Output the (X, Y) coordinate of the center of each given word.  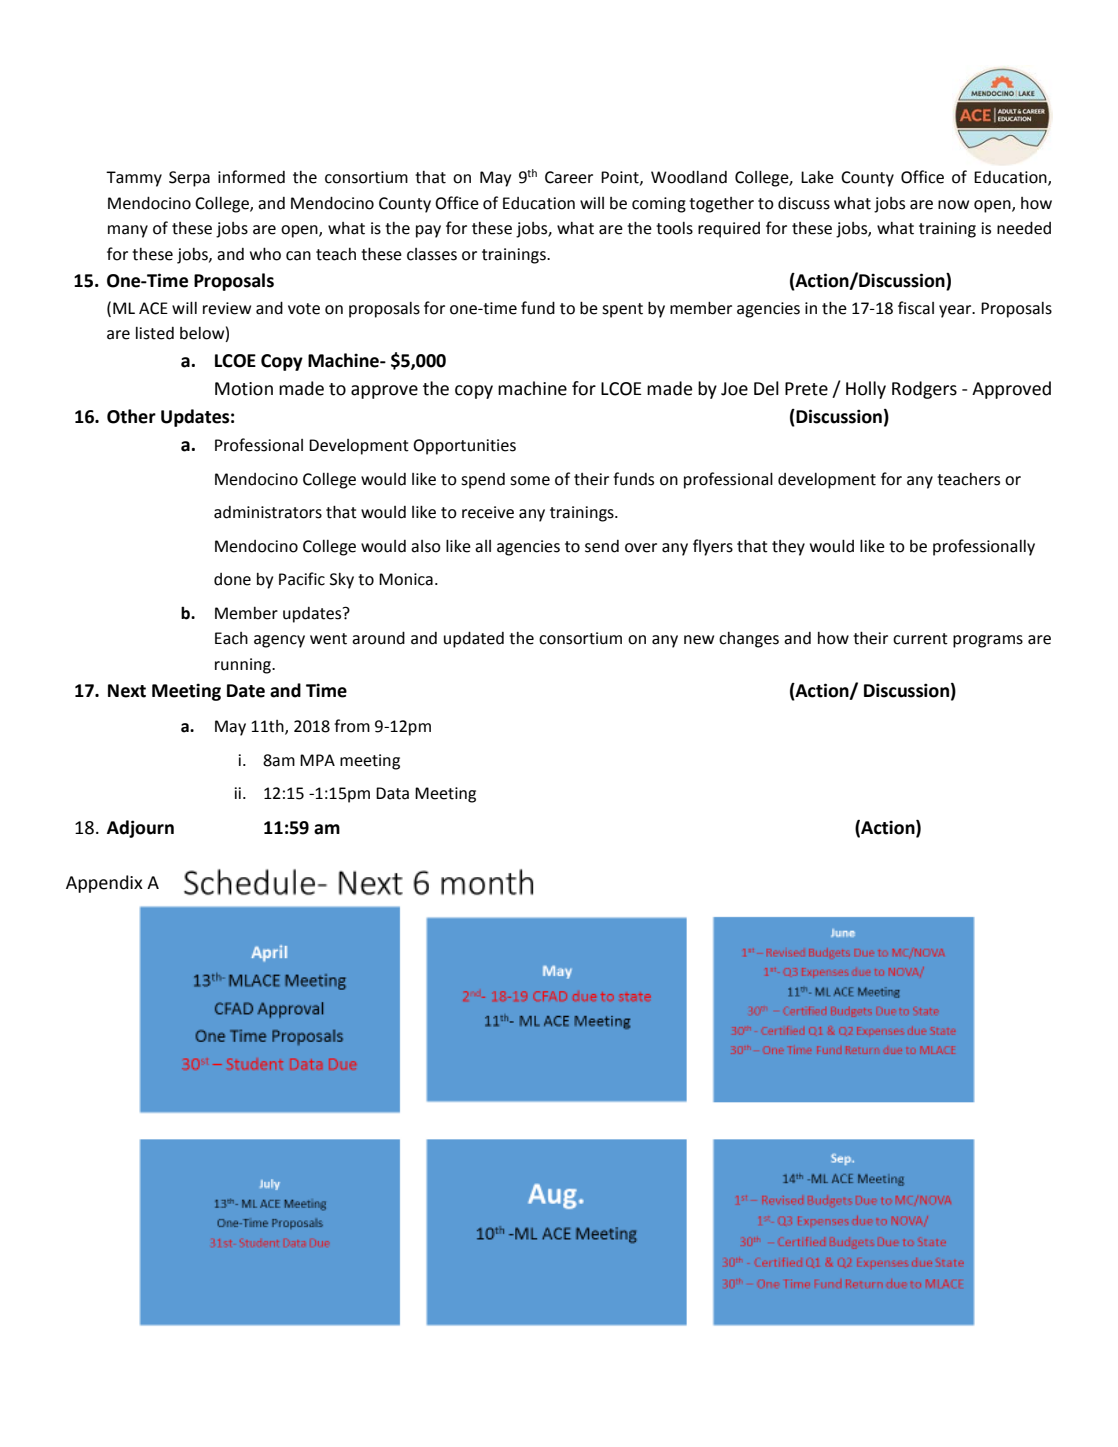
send (602, 546)
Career (569, 177)
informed (251, 177)
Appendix (104, 884)
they (788, 548)
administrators (268, 512)
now (953, 205)
